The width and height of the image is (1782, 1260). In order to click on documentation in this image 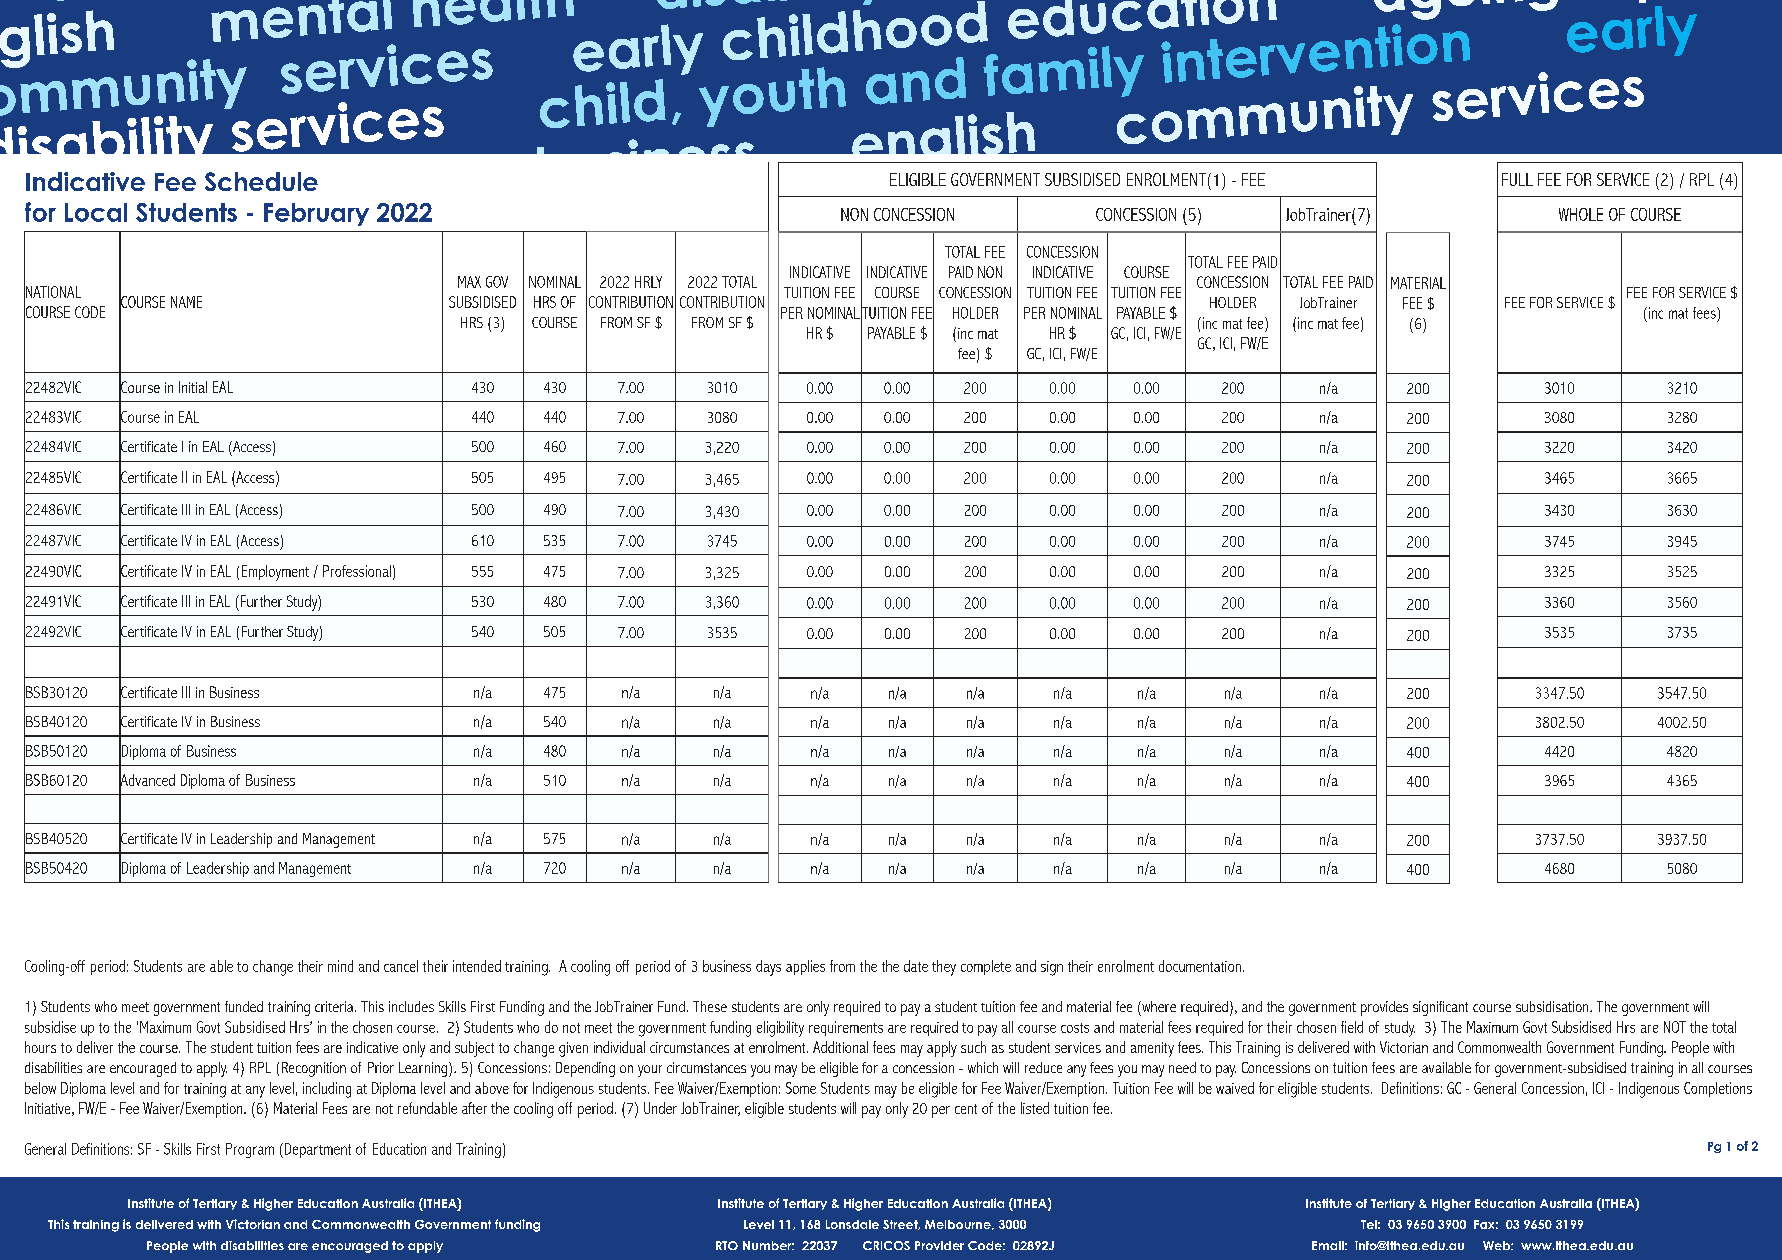, I will do `click(1200, 966)`.
